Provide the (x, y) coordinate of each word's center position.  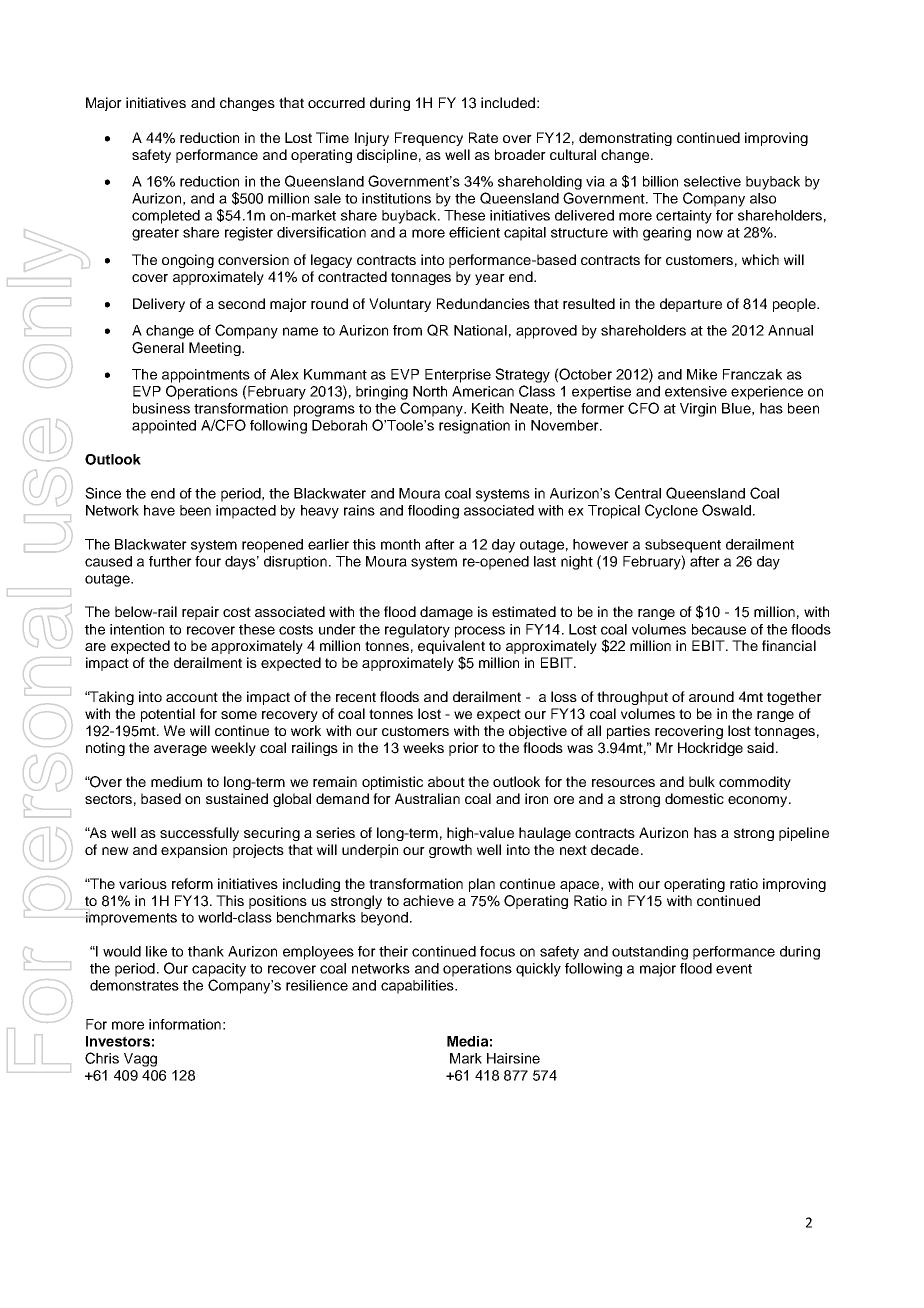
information (185, 1024)
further (170, 561)
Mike (702, 374)
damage (446, 613)
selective (712, 181)
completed (166, 217)
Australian (427, 798)
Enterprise (458, 376)
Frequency (429, 139)
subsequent (683, 546)
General (158, 348)
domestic (694, 798)
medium (176, 781)
